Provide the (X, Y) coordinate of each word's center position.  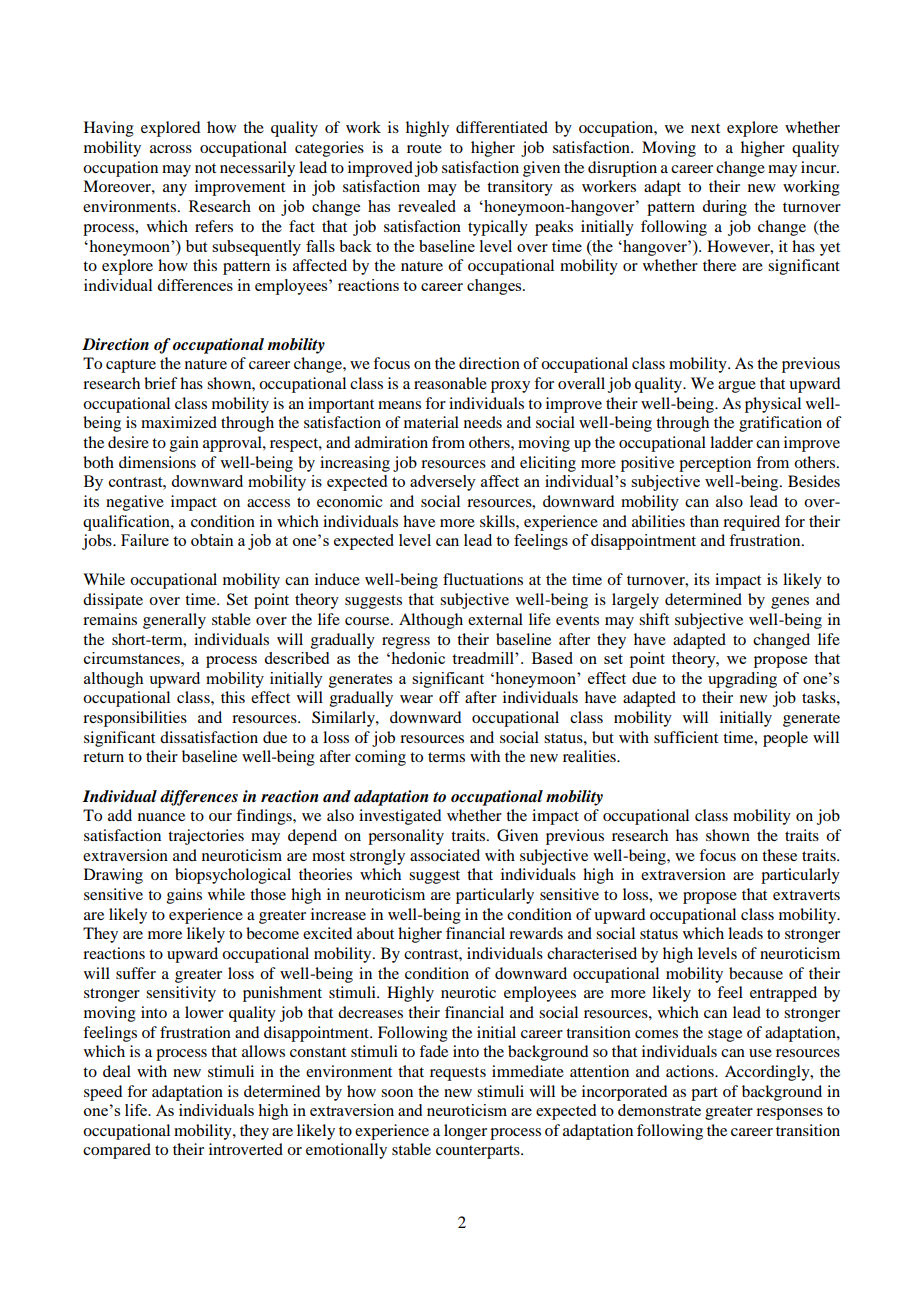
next (705, 128)
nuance (161, 817)
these (779, 855)
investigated (400, 817)
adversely (443, 483)
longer (465, 1132)
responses (789, 1114)
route (424, 148)
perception (715, 464)
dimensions (157, 462)
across (171, 149)
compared (117, 1151)
